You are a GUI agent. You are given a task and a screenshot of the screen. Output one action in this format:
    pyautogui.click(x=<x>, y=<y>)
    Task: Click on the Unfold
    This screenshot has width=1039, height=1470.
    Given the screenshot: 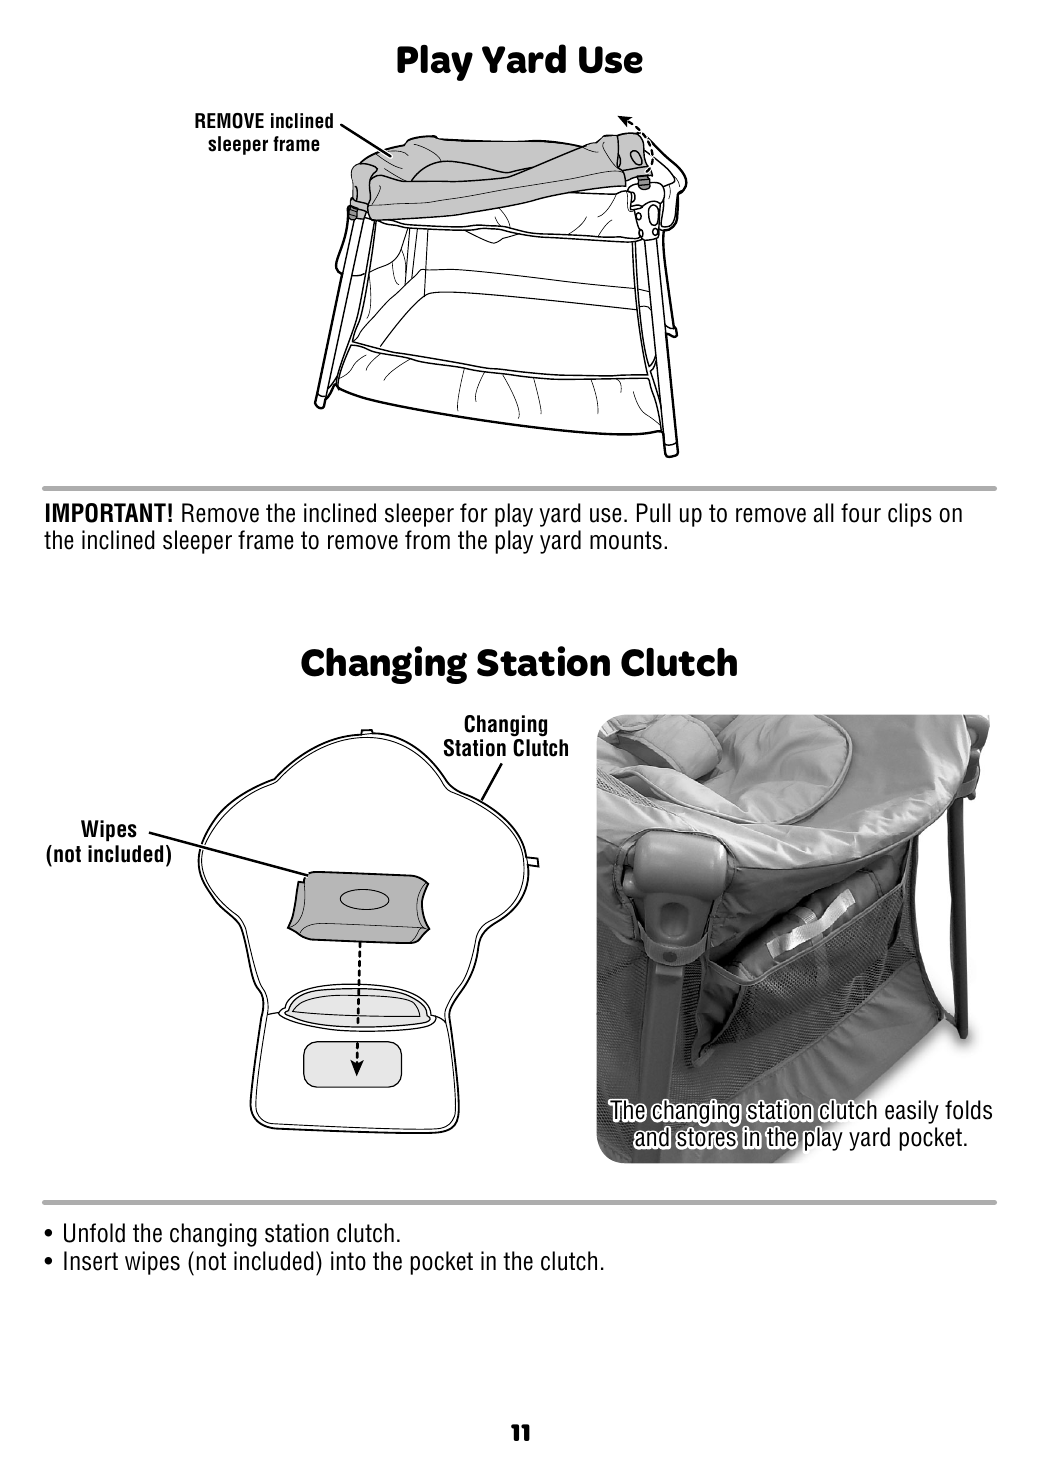 What is the action you would take?
    pyautogui.click(x=94, y=1233)
